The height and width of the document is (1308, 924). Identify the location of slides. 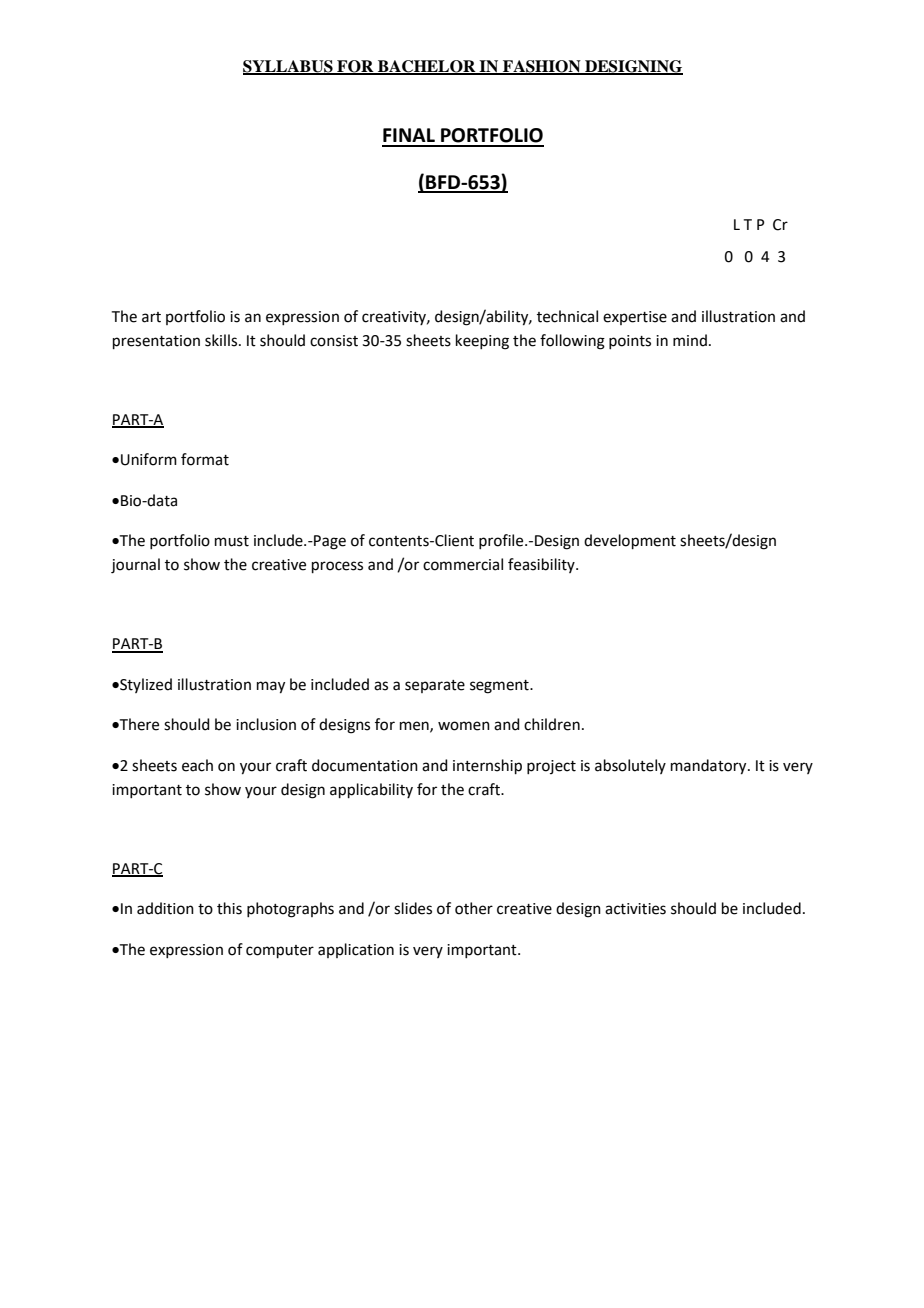
(413, 908).
